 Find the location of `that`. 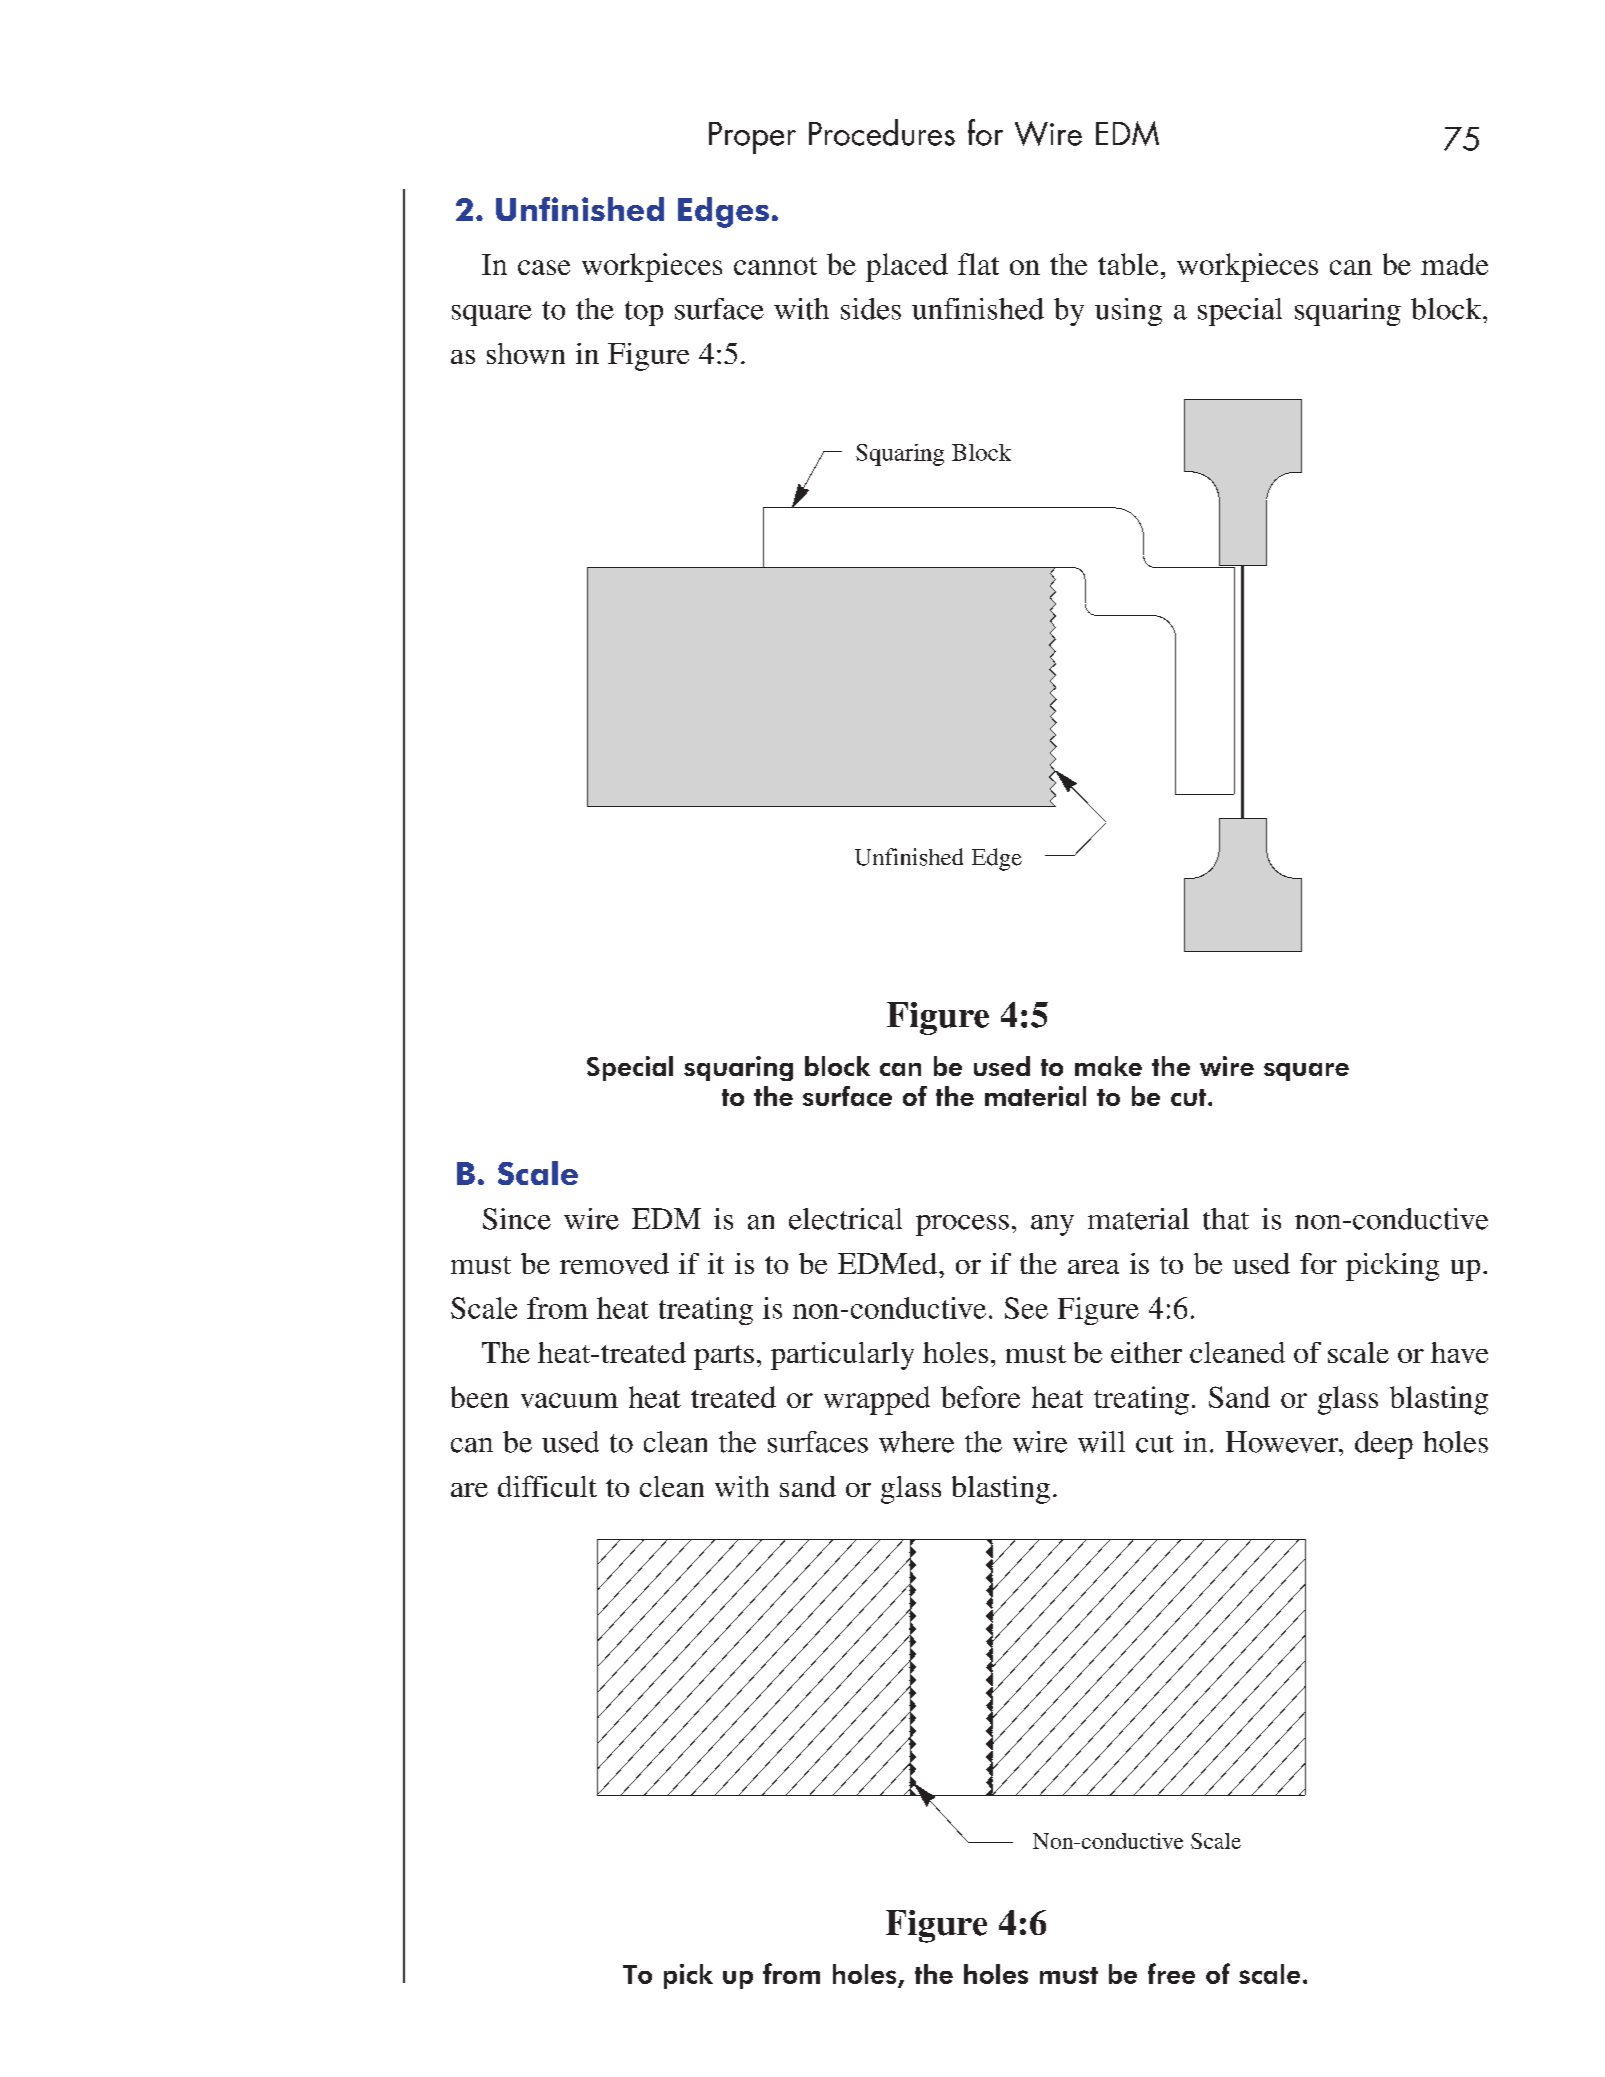

that is located at coordinates (1226, 1219).
